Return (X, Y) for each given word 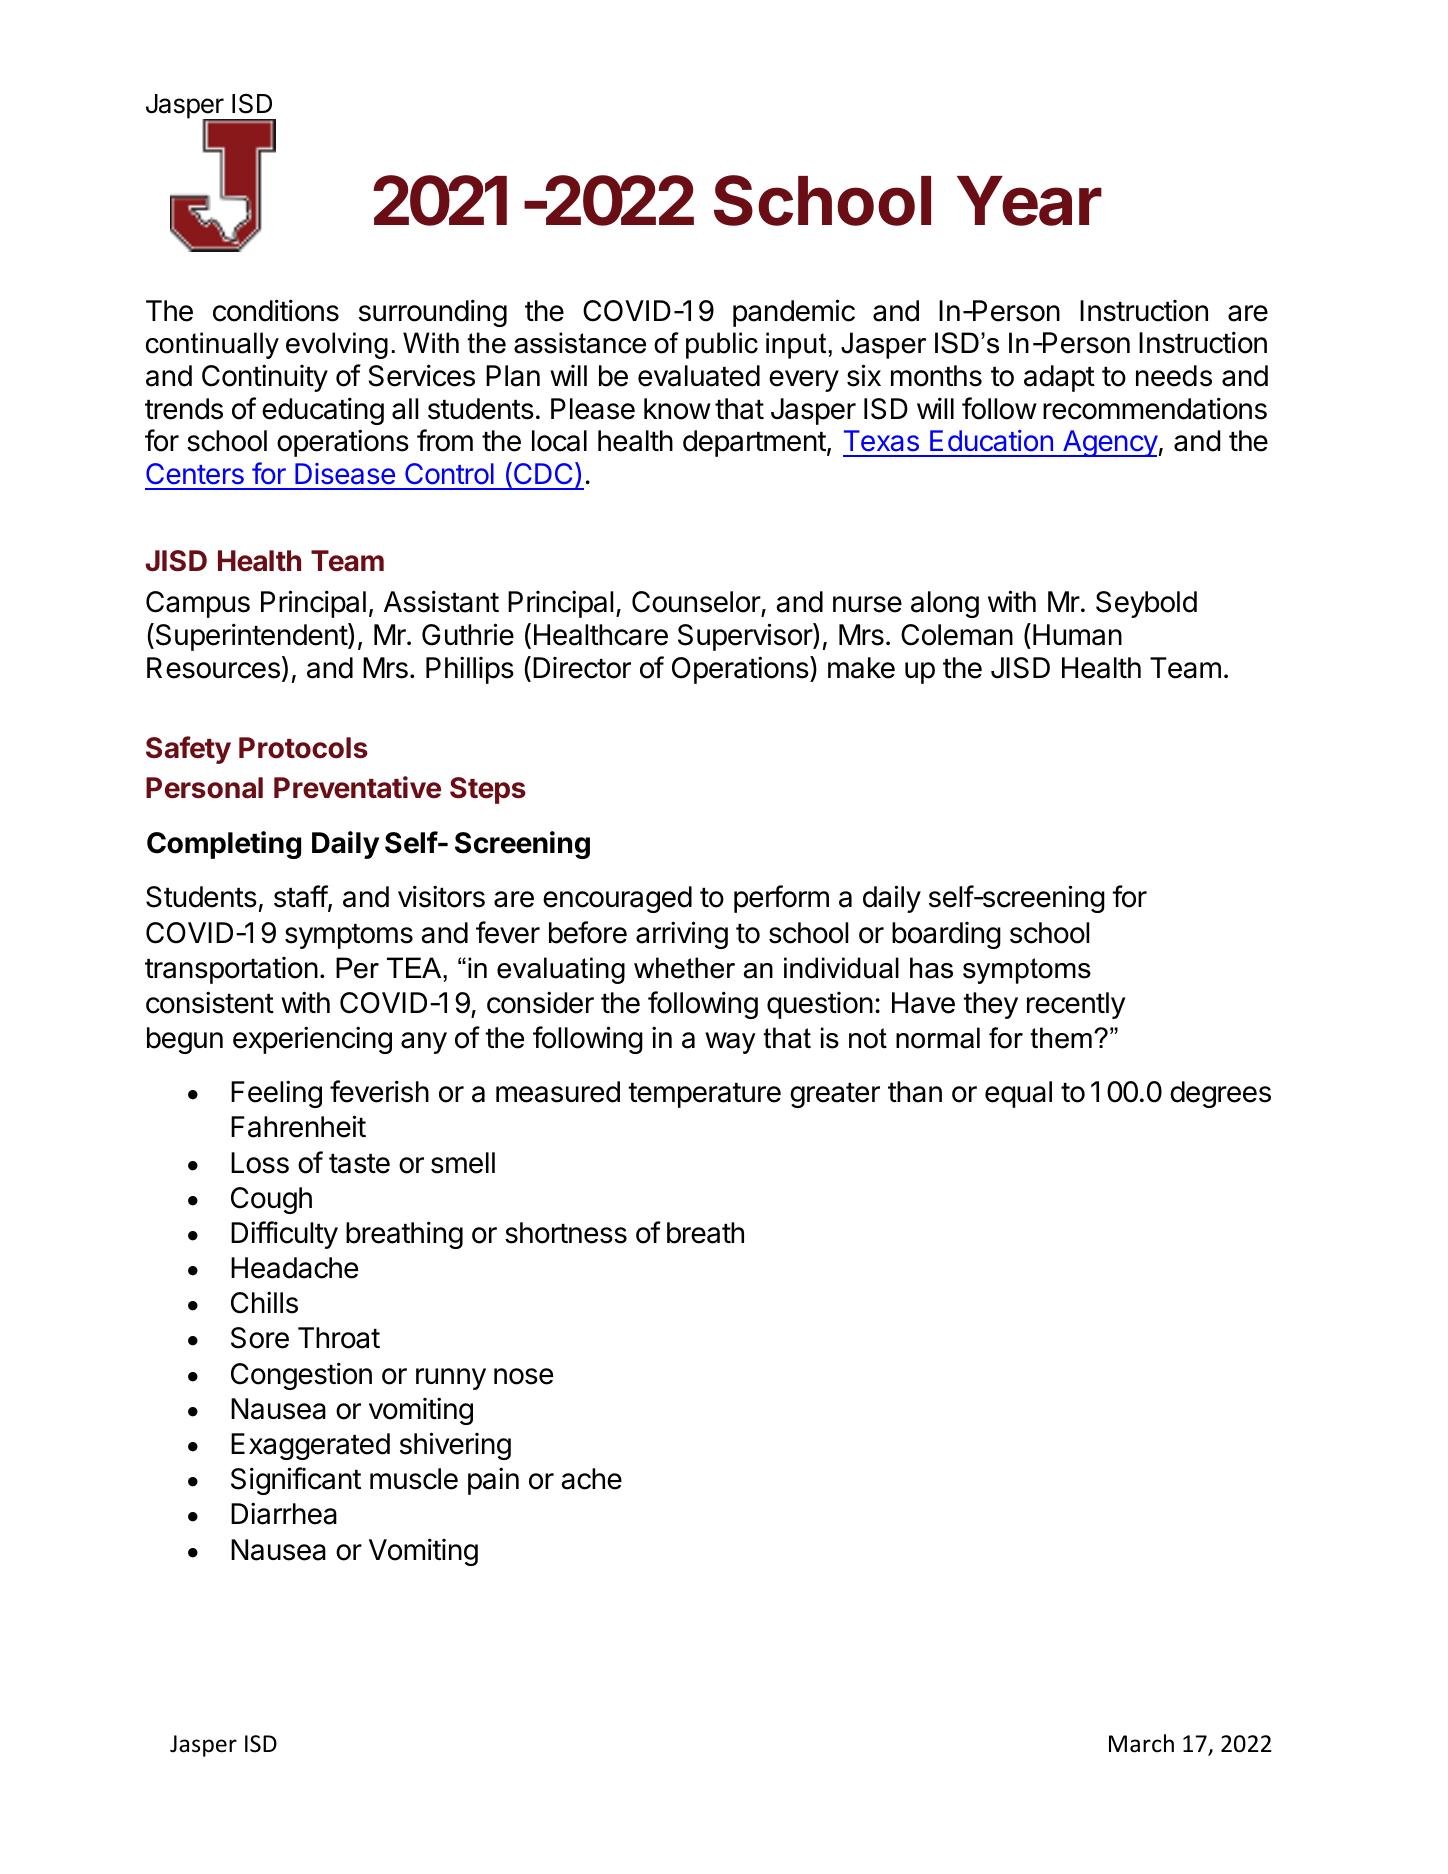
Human (1077, 635)
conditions (276, 310)
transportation (231, 970)
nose (523, 1376)
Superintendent (251, 637)
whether (684, 968)
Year (1029, 201)
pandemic (794, 313)
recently (1076, 1005)
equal (1018, 1094)
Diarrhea (284, 1513)
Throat (339, 1338)
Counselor (697, 603)
